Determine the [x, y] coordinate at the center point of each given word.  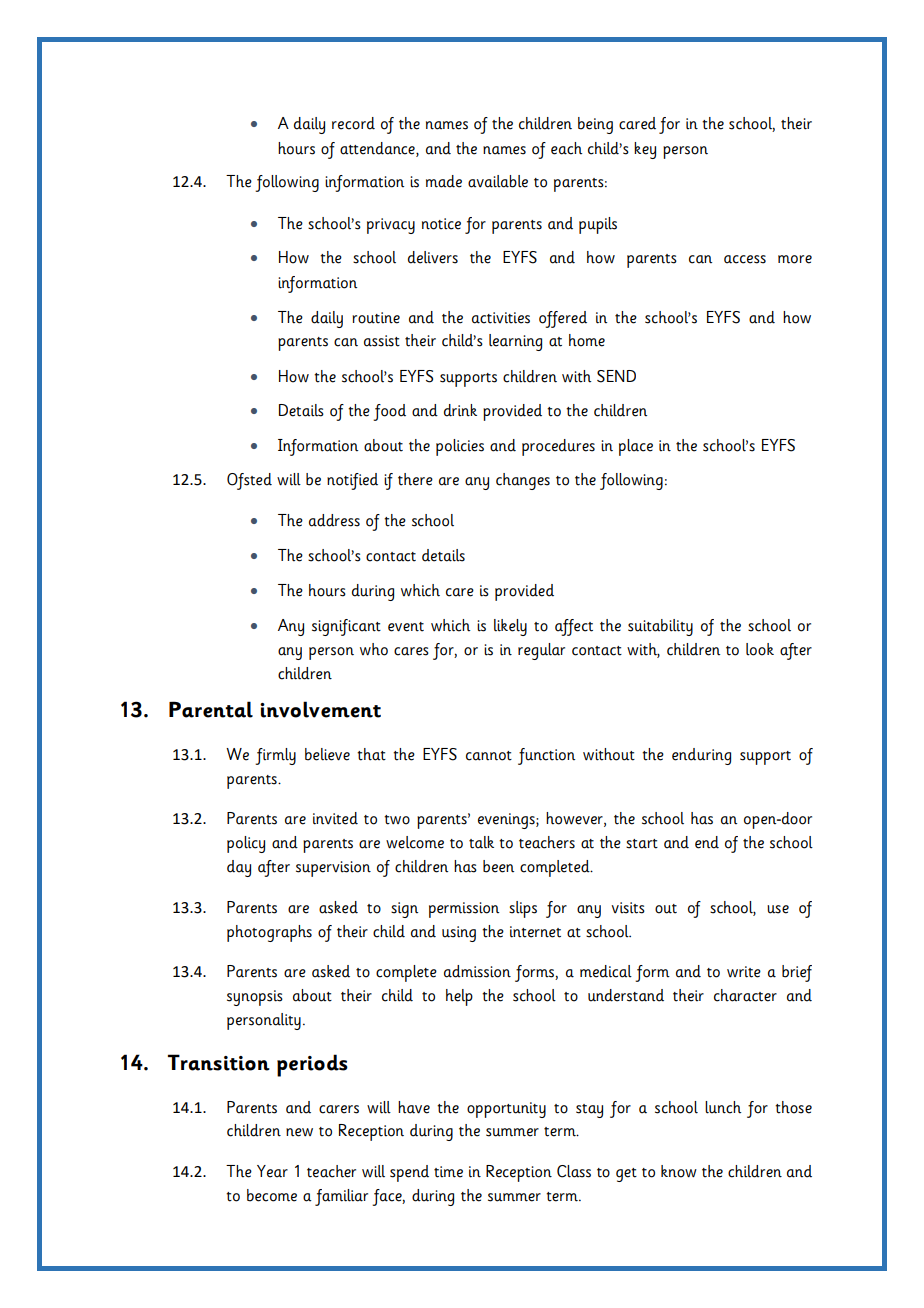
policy [246, 844]
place [636, 447]
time [448, 1172]
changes [523, 481]
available [498, 181]
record [353, 123]
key [645, 150]
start [642, 844]
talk [481, 842]
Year [272, 1171]
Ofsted [249, 481]
